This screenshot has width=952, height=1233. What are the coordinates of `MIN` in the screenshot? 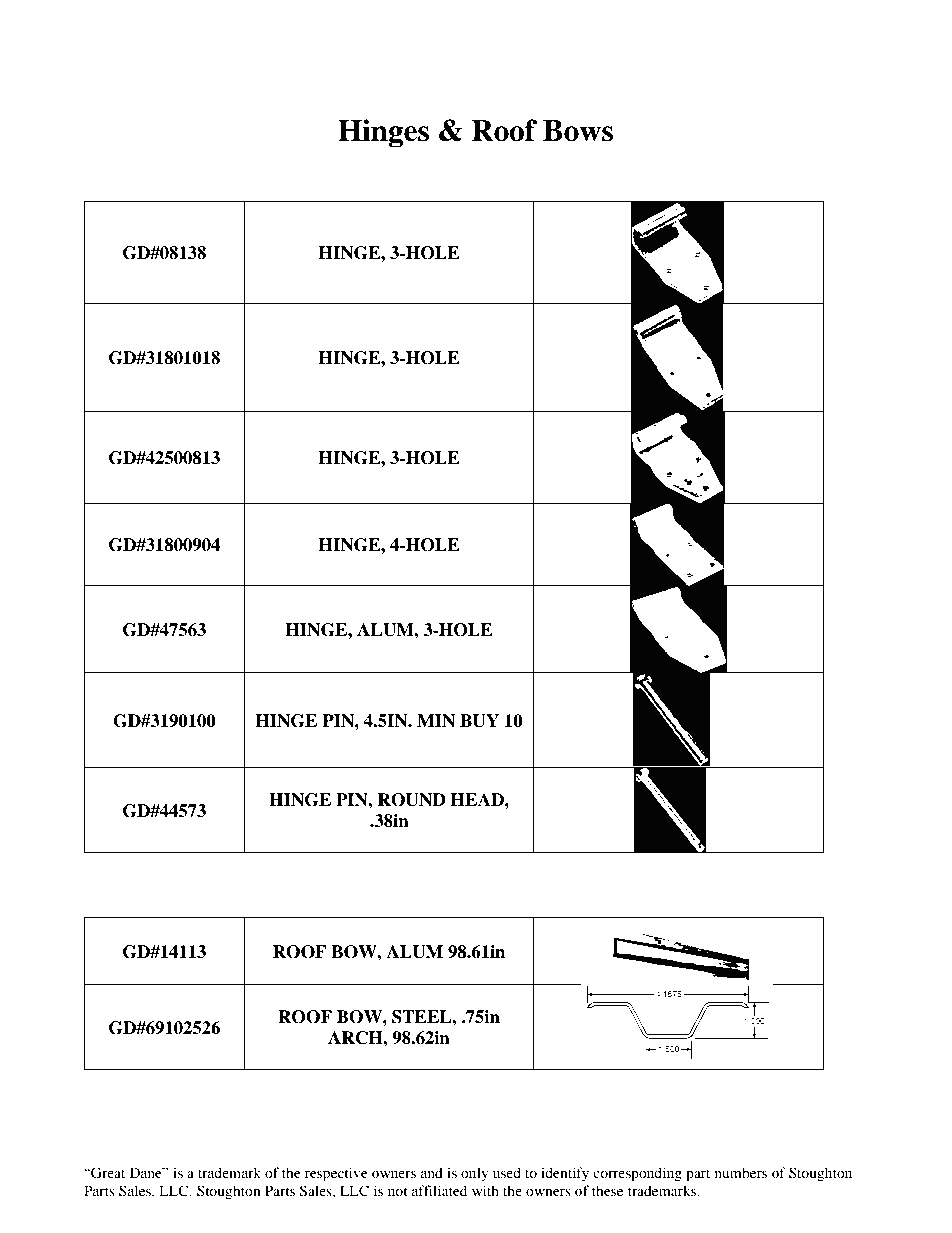 It's located at (436, 721).
